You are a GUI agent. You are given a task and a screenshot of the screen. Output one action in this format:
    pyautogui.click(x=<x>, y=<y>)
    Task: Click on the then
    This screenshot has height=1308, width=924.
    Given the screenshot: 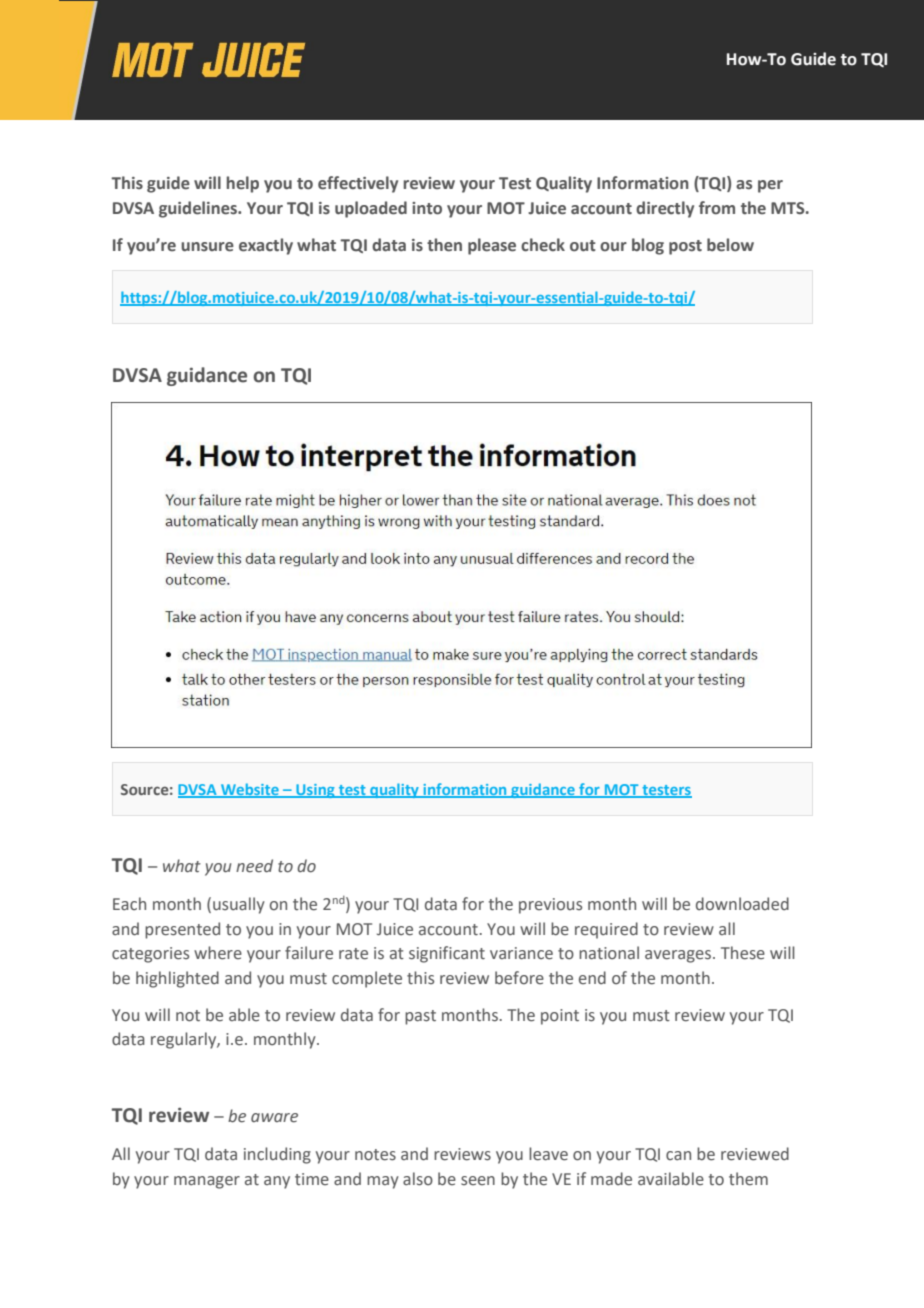 What is the action you would take?
    pyautogui.click(x=444, y=245)
